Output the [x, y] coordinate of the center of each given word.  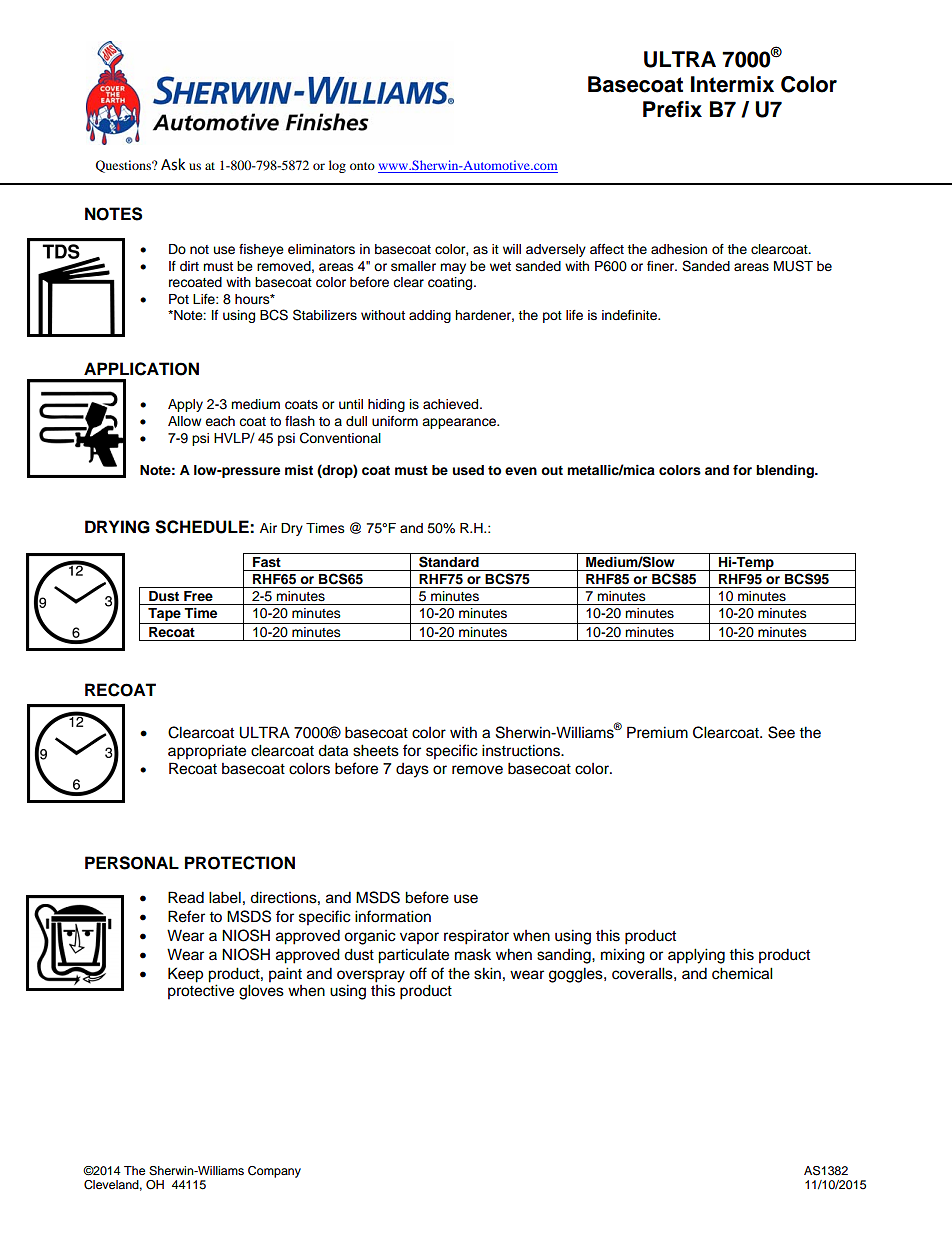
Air [268, 528]
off [418, 973]
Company [274, 1172]
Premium [657, 732]
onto [362, 166]
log [337, 166]
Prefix [672, 109]
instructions [522, 750]
